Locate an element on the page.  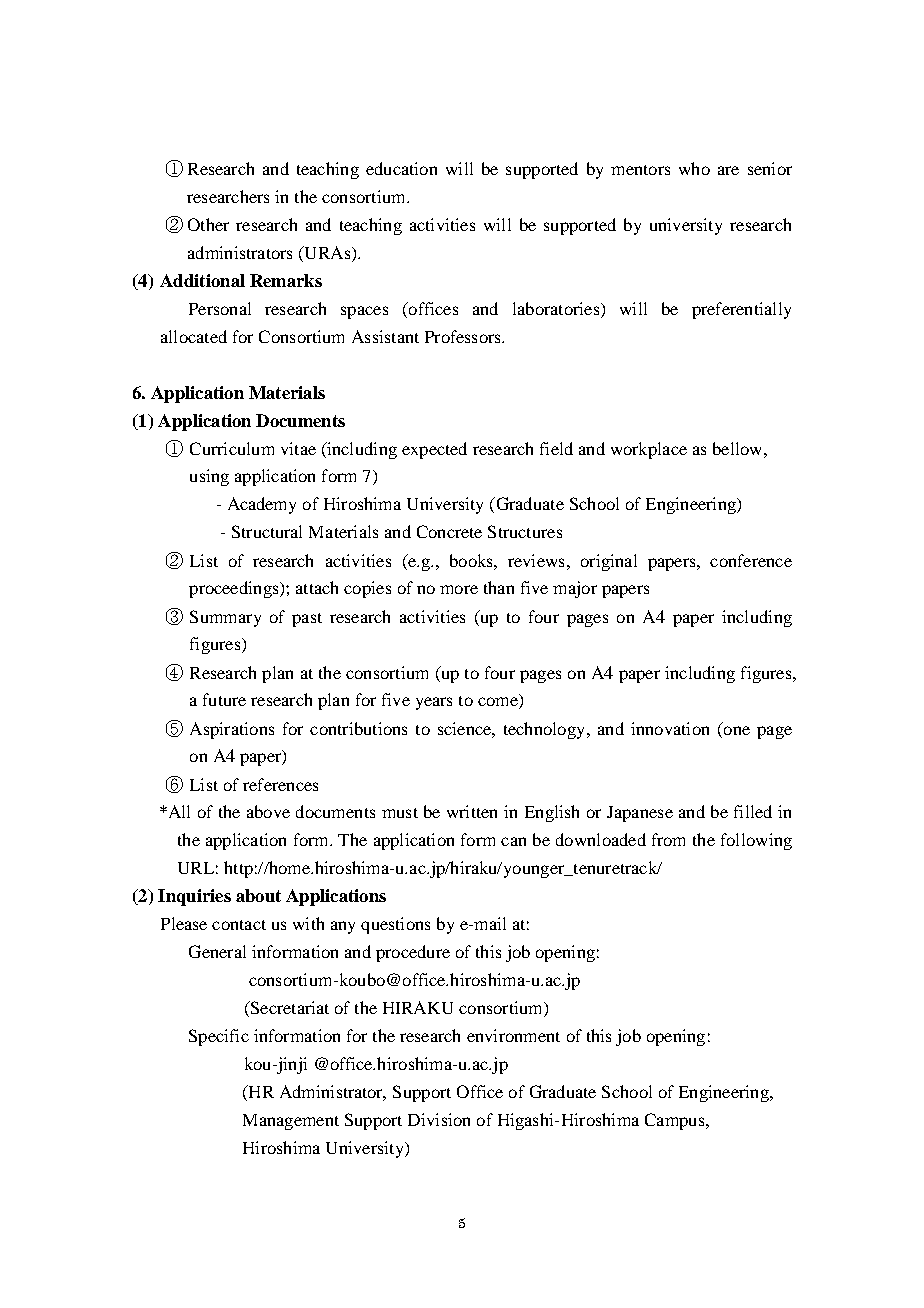
expected is located at coordinates (434, 450).
